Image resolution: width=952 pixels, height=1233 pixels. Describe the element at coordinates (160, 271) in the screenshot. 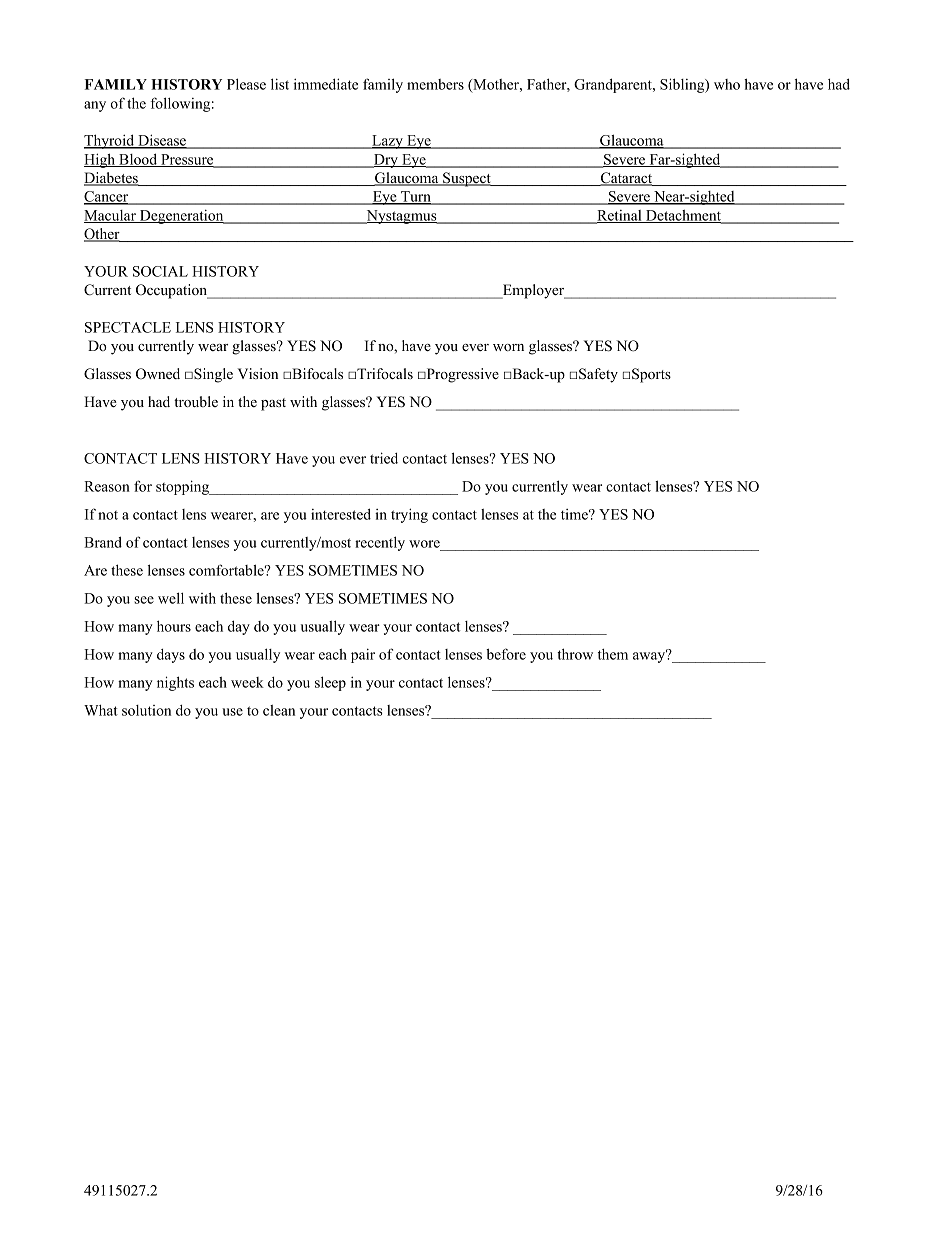

I see `SOCIAL` at that location.
